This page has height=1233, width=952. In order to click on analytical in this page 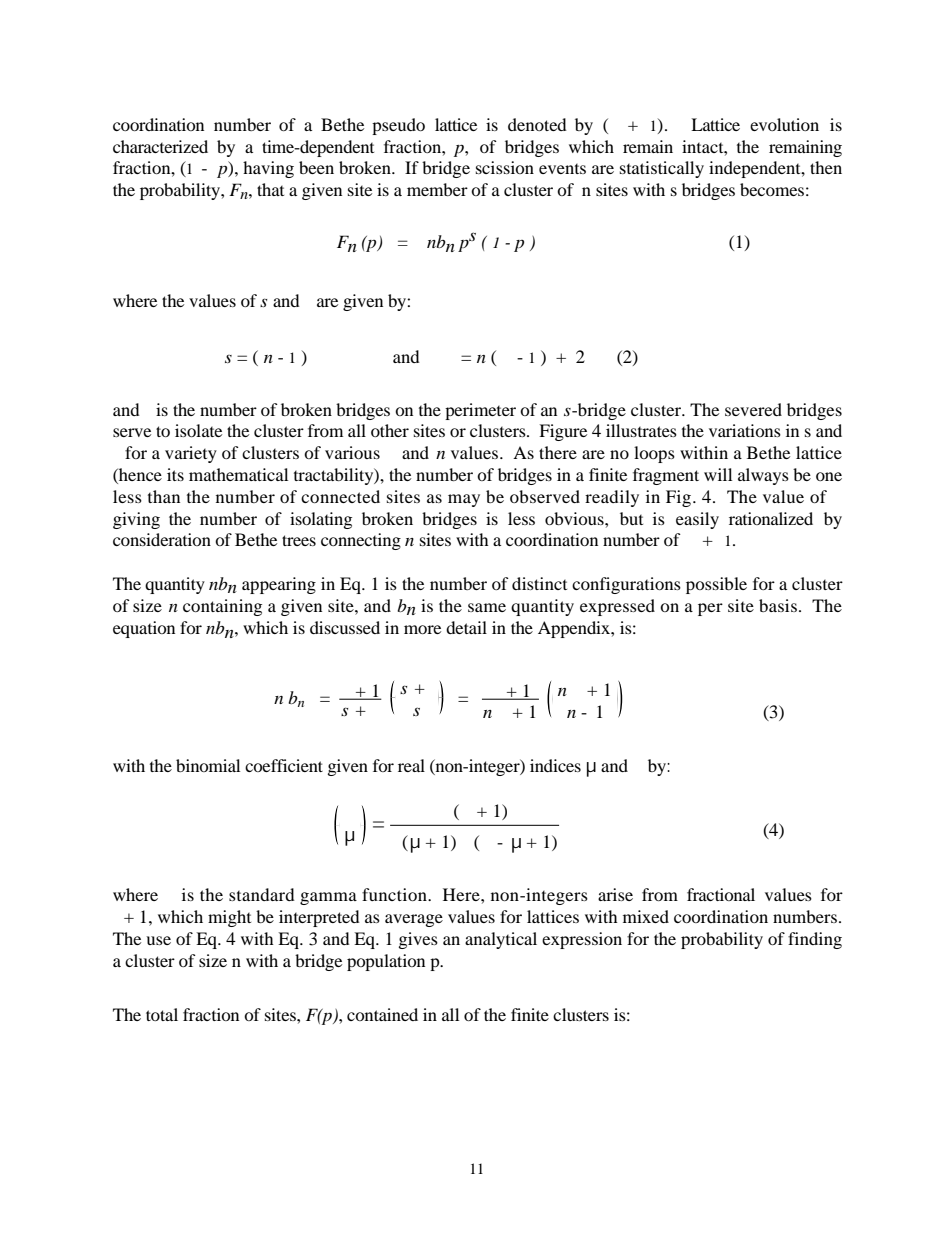, I will do `click(501, 940)`.
